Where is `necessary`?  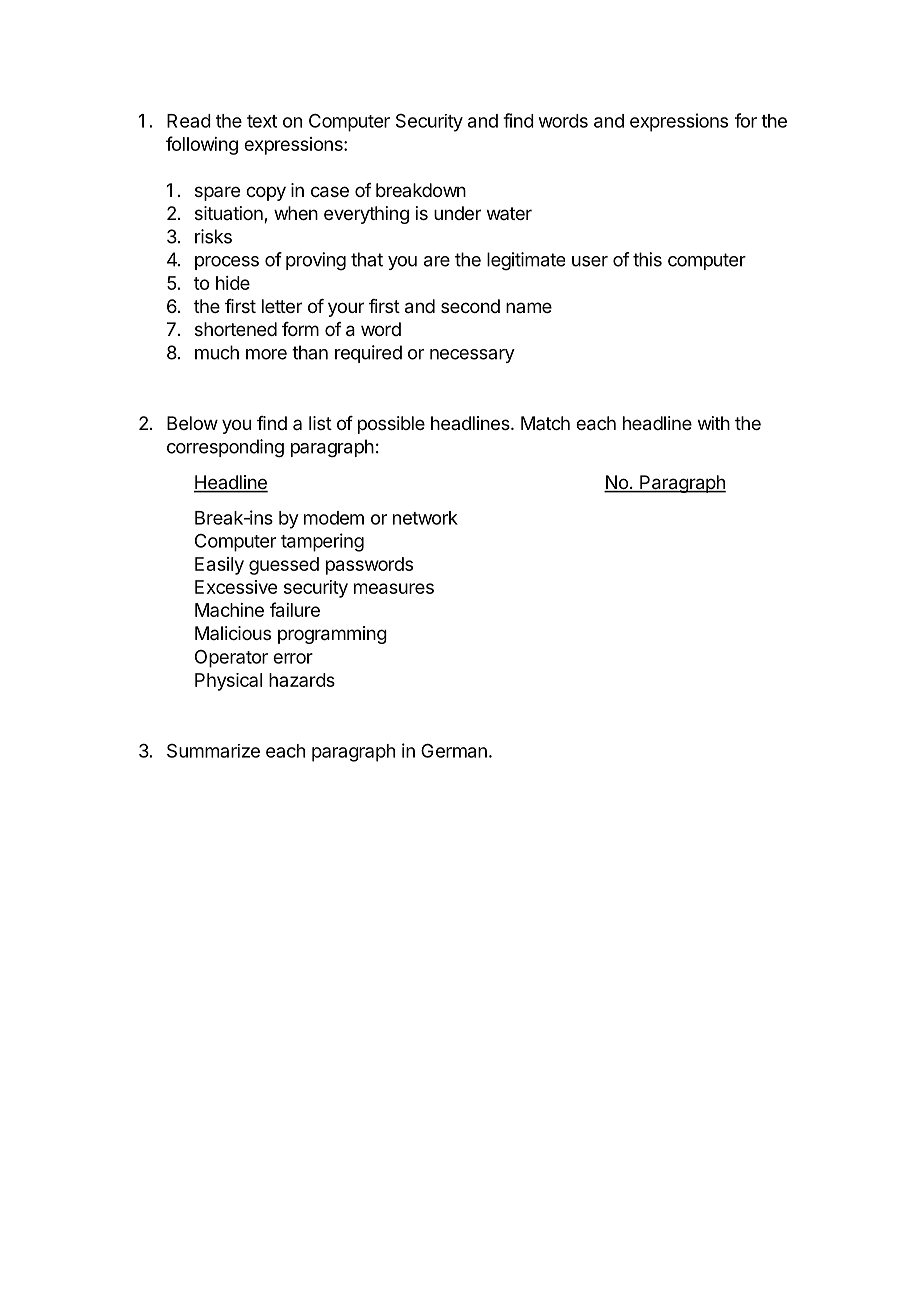 necessary is located at coordinates (472, 356).
